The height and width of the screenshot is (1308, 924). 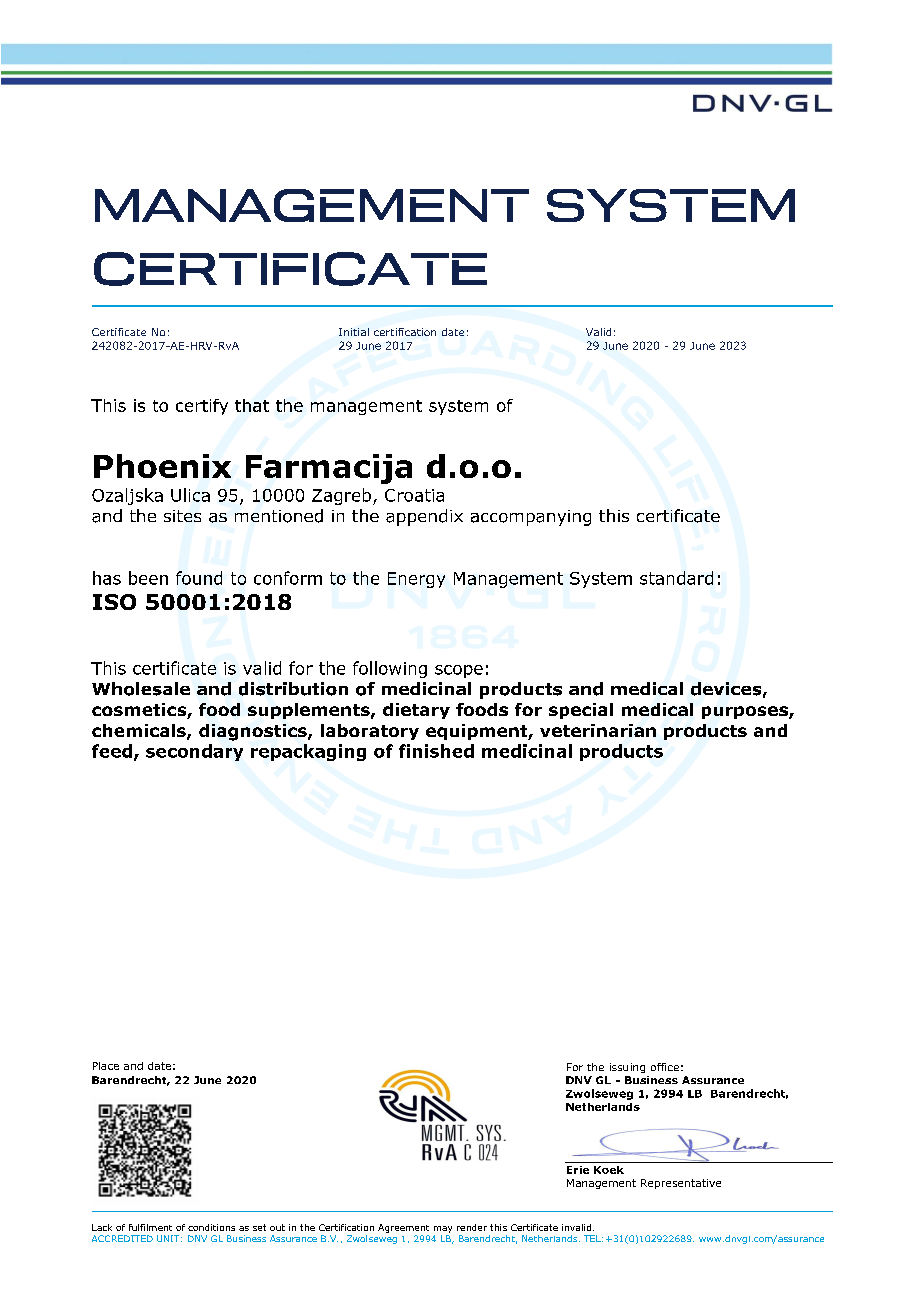 What do you see at coordinates (194, 752) in the screenshot?
I see `secondary` at bounding box center [194, 752].
